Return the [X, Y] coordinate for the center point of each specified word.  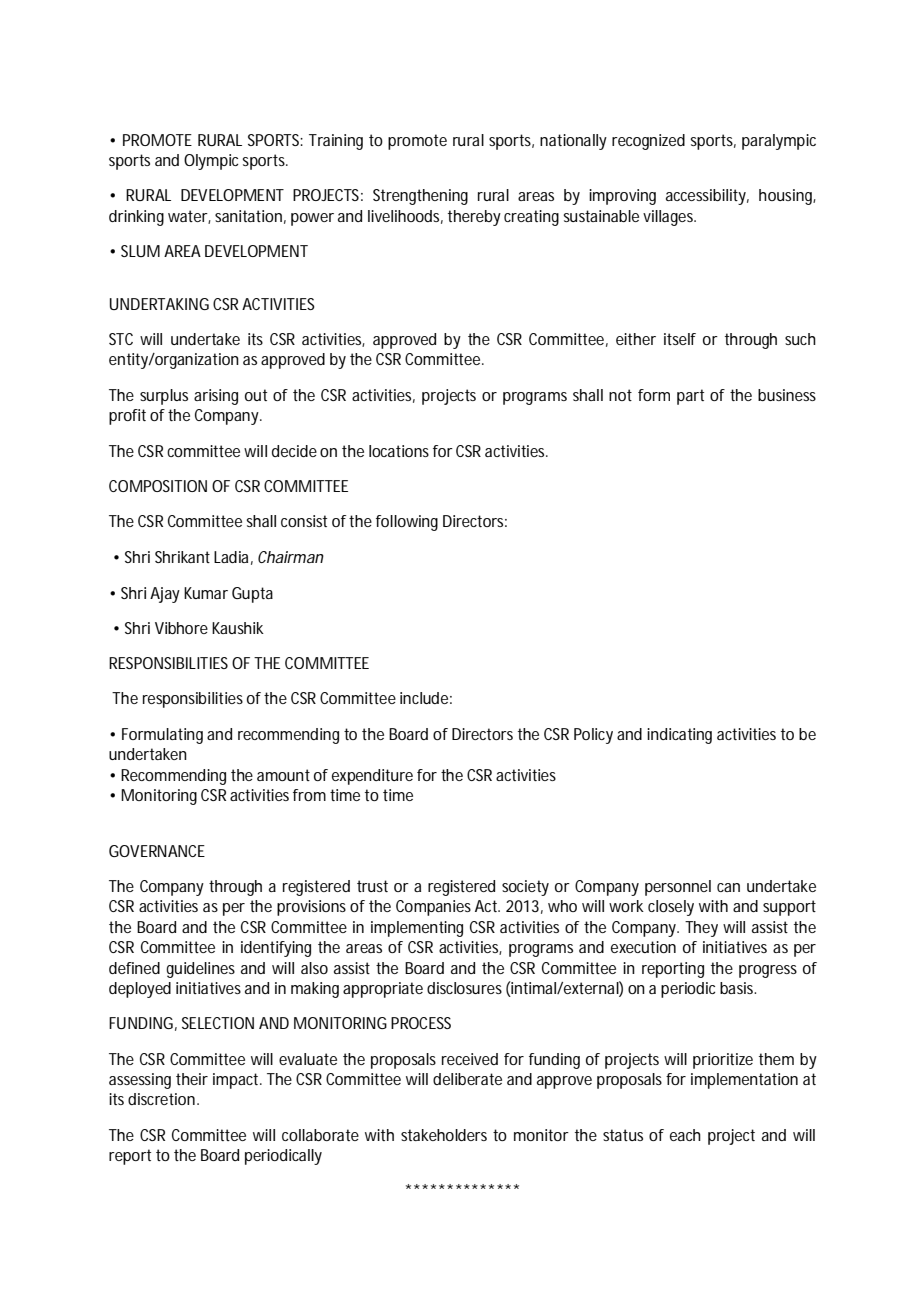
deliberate [467, 1079]
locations [399, 451]
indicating [679, 736]
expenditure [372, 777]
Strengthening [420, 197]
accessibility [707, 197]
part [690, 397]
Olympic [211, 162]
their [192, 1079]
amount [283, 775]
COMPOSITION [158, 486]
